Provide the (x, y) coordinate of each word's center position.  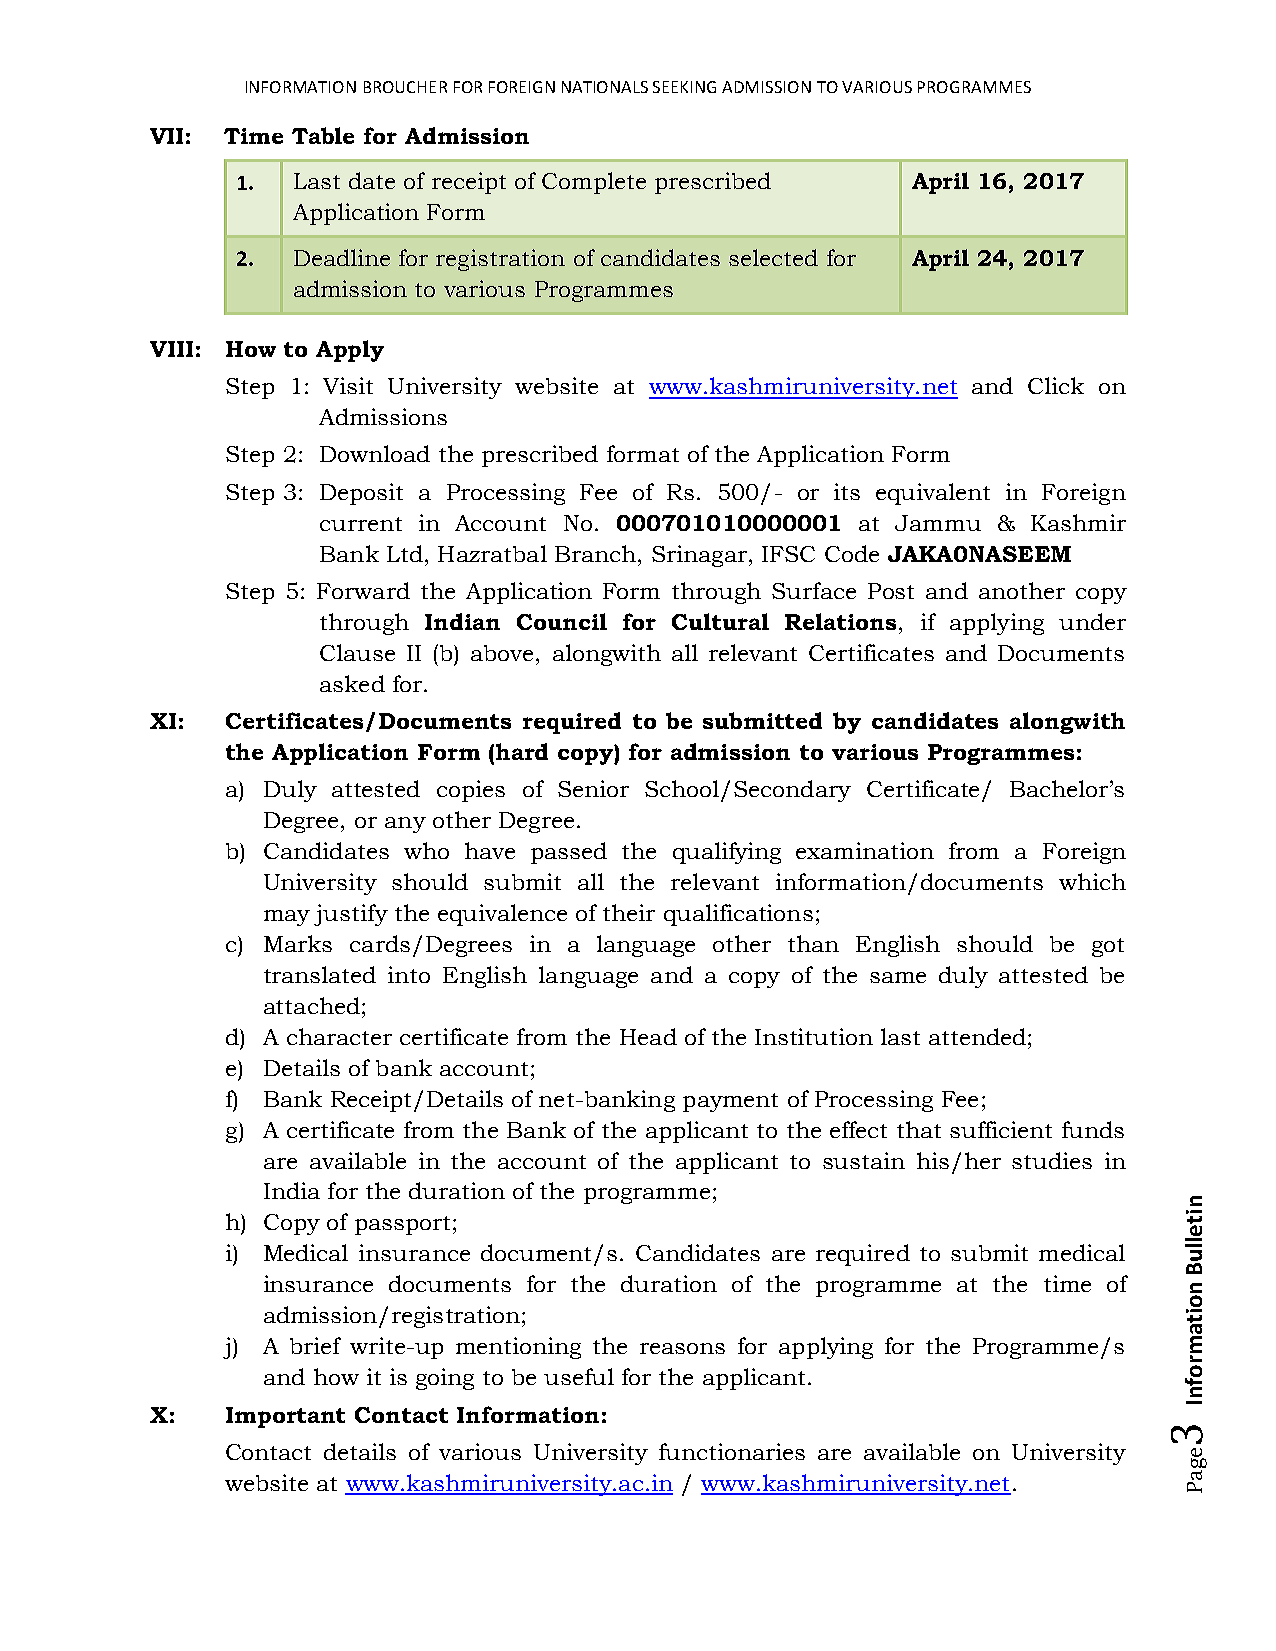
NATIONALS (605, 87)
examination (865, 850)
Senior (593, 788)
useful (579, 1376)
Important (285, 1417)
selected (773, 257)
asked (352, 683)
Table (323, 135)
